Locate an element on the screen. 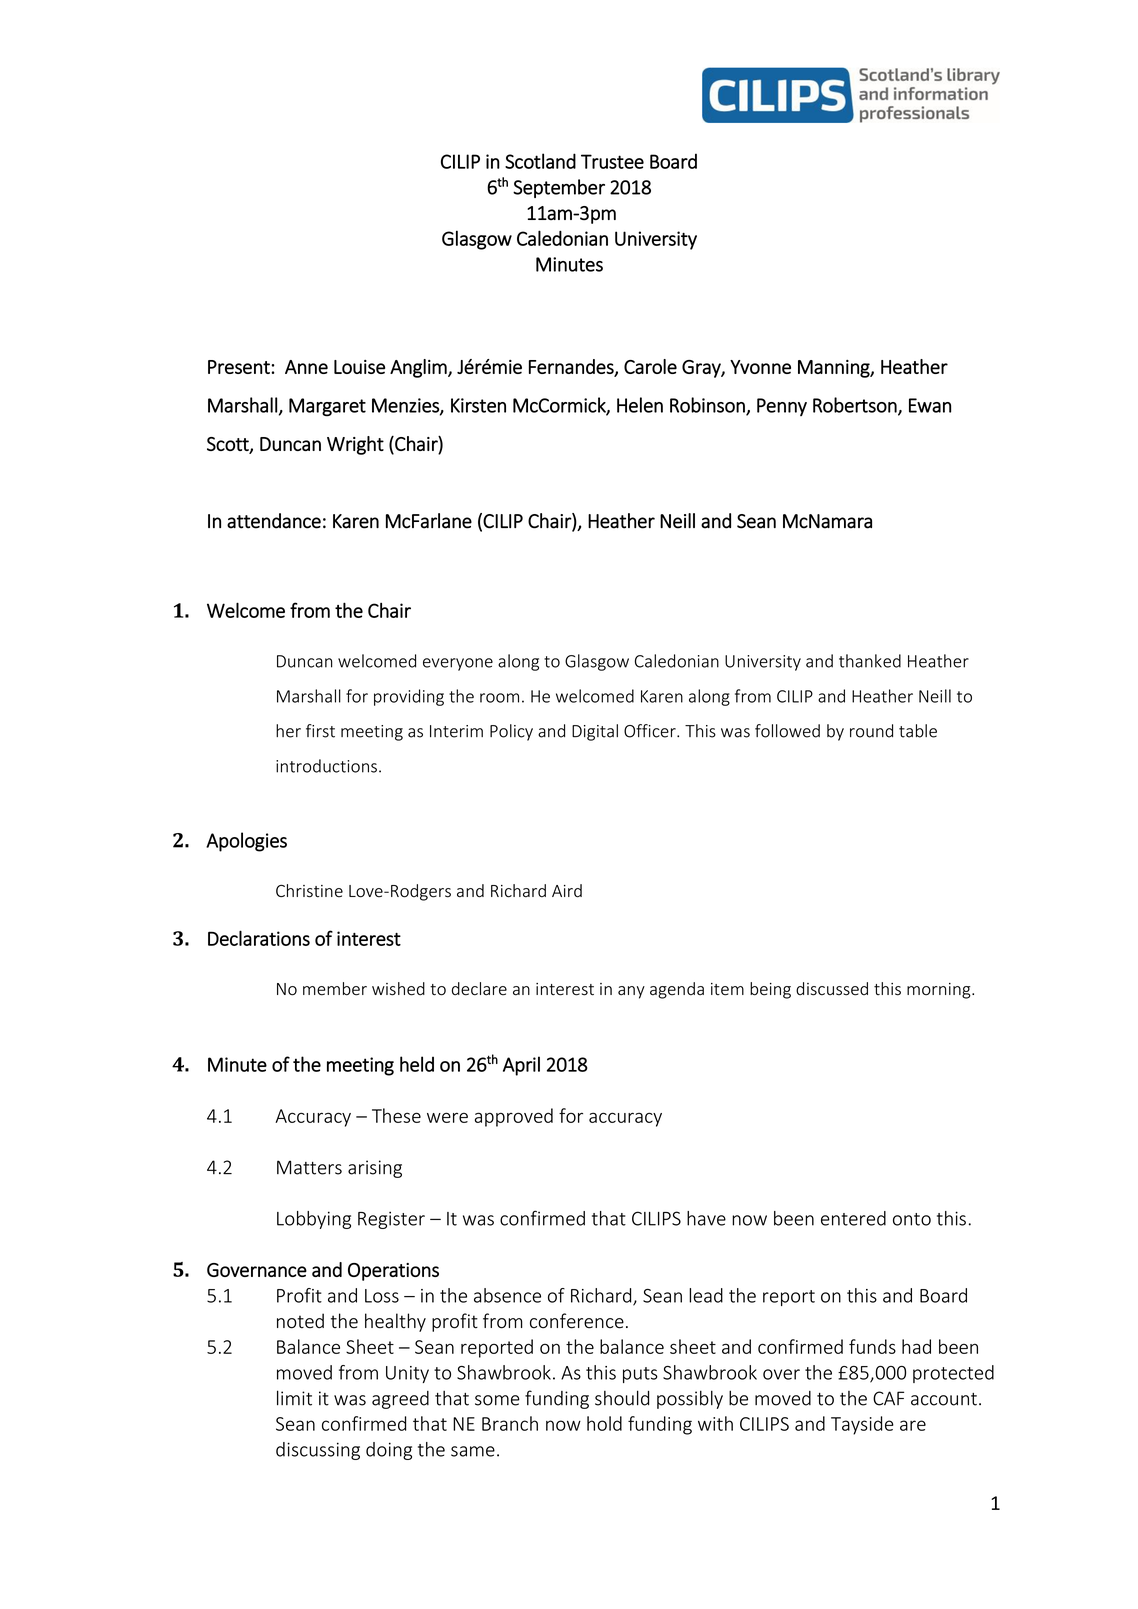  Yvonne is located at coordinates (760, 367).
